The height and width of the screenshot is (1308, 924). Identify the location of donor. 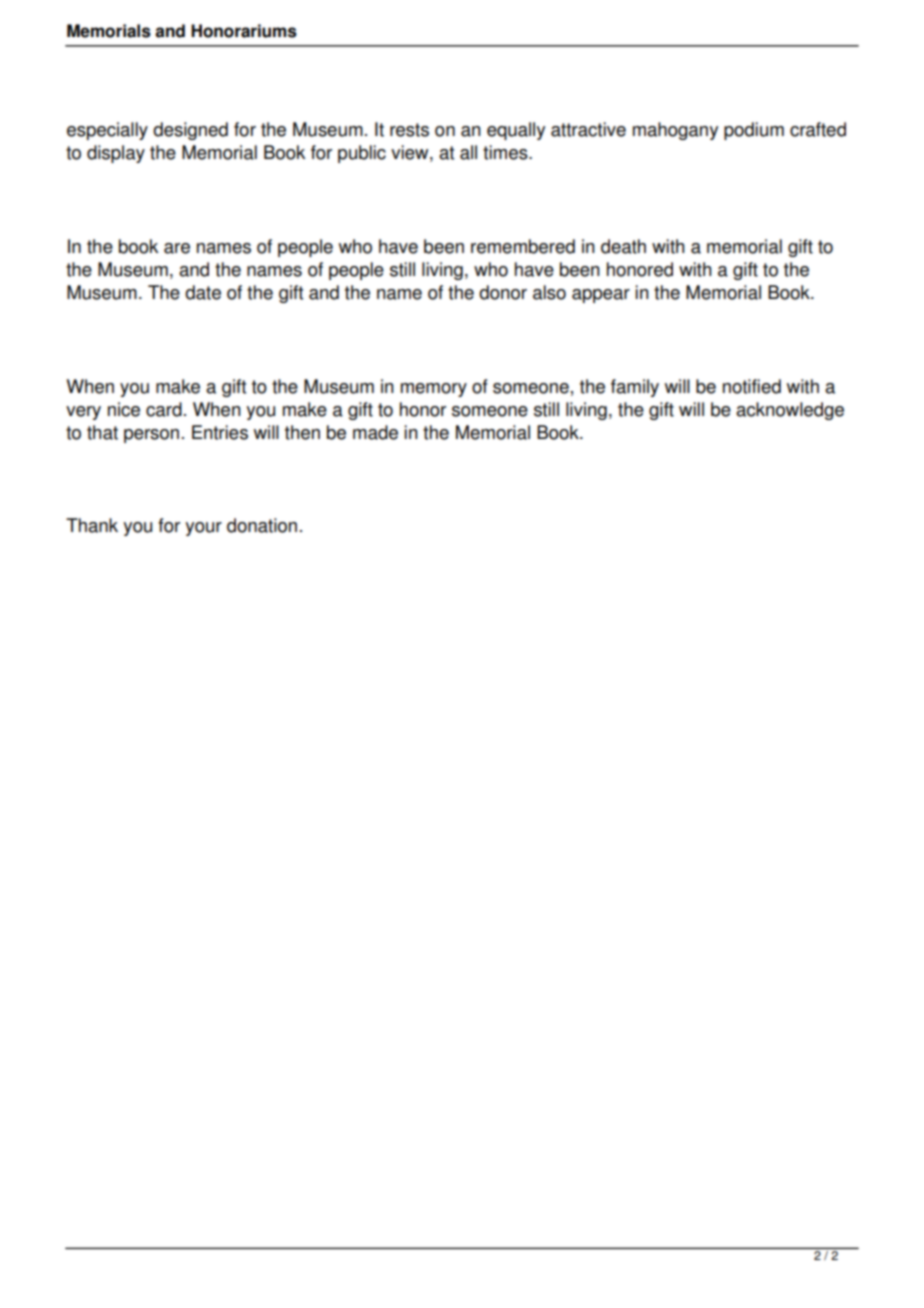
(503, 292).
